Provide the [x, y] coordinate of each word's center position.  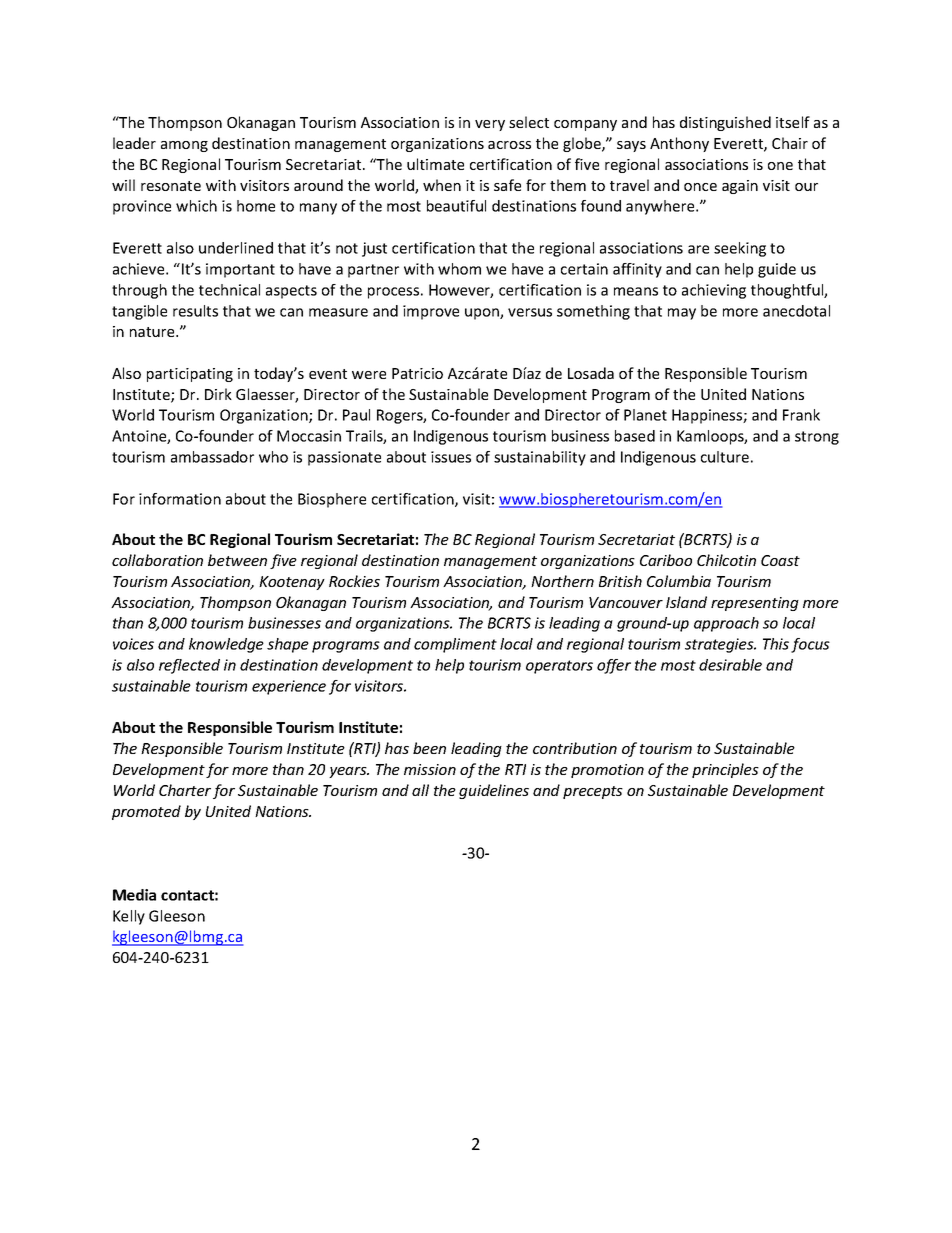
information [180, 499]
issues [451, 457]
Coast [780, 560]
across [509, 145]
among [184, 146]
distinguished [725, 123]
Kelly [129, 917]
